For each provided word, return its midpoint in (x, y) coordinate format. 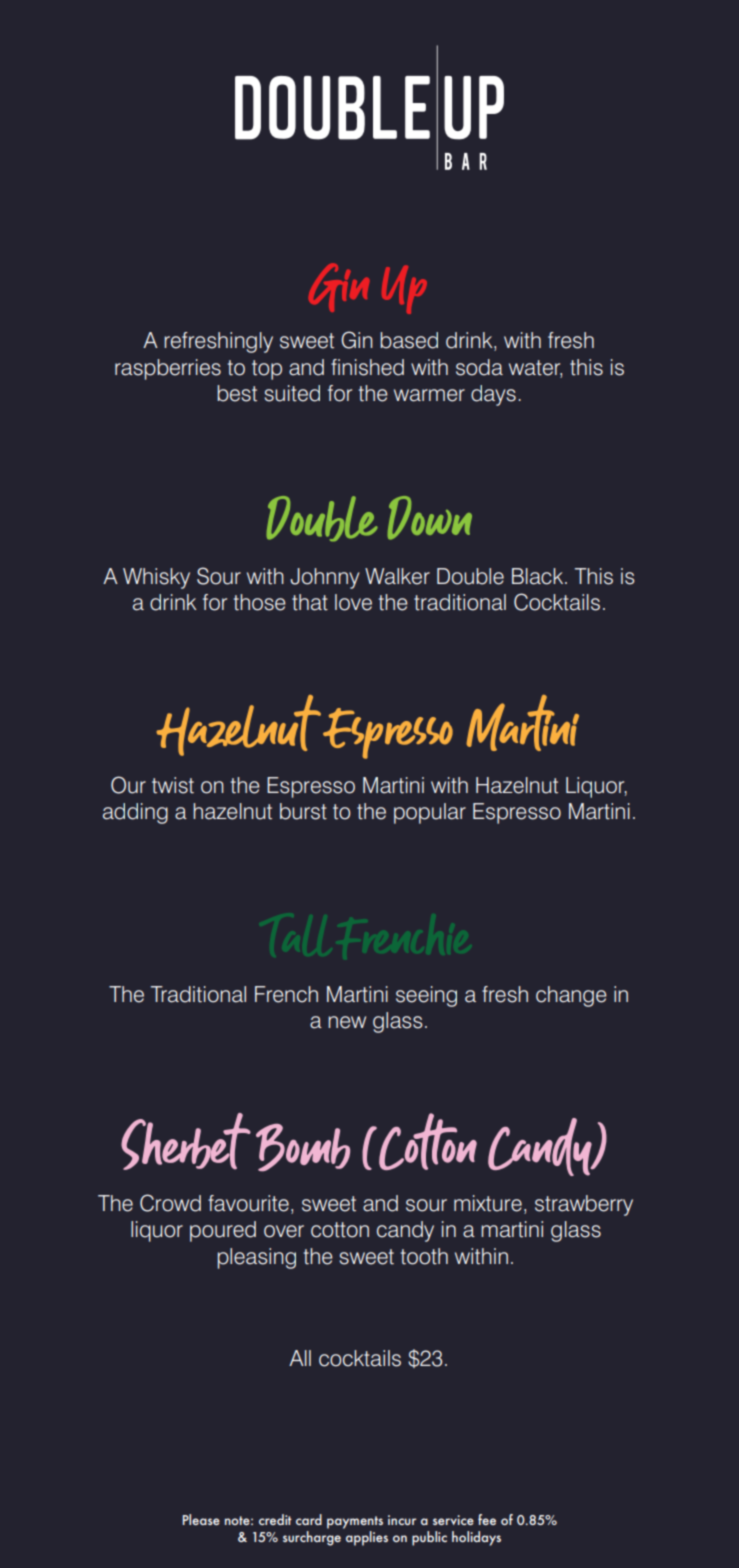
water (535, 368)
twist (173, 785)
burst (303, 811)
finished (367, 367)
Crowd (170, 1203)
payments (355, 1522)
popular (430, 813)
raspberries (168, 369)
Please (201, 1519)
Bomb (303, 1148)
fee (487, 1519)
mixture (488, 1203)
